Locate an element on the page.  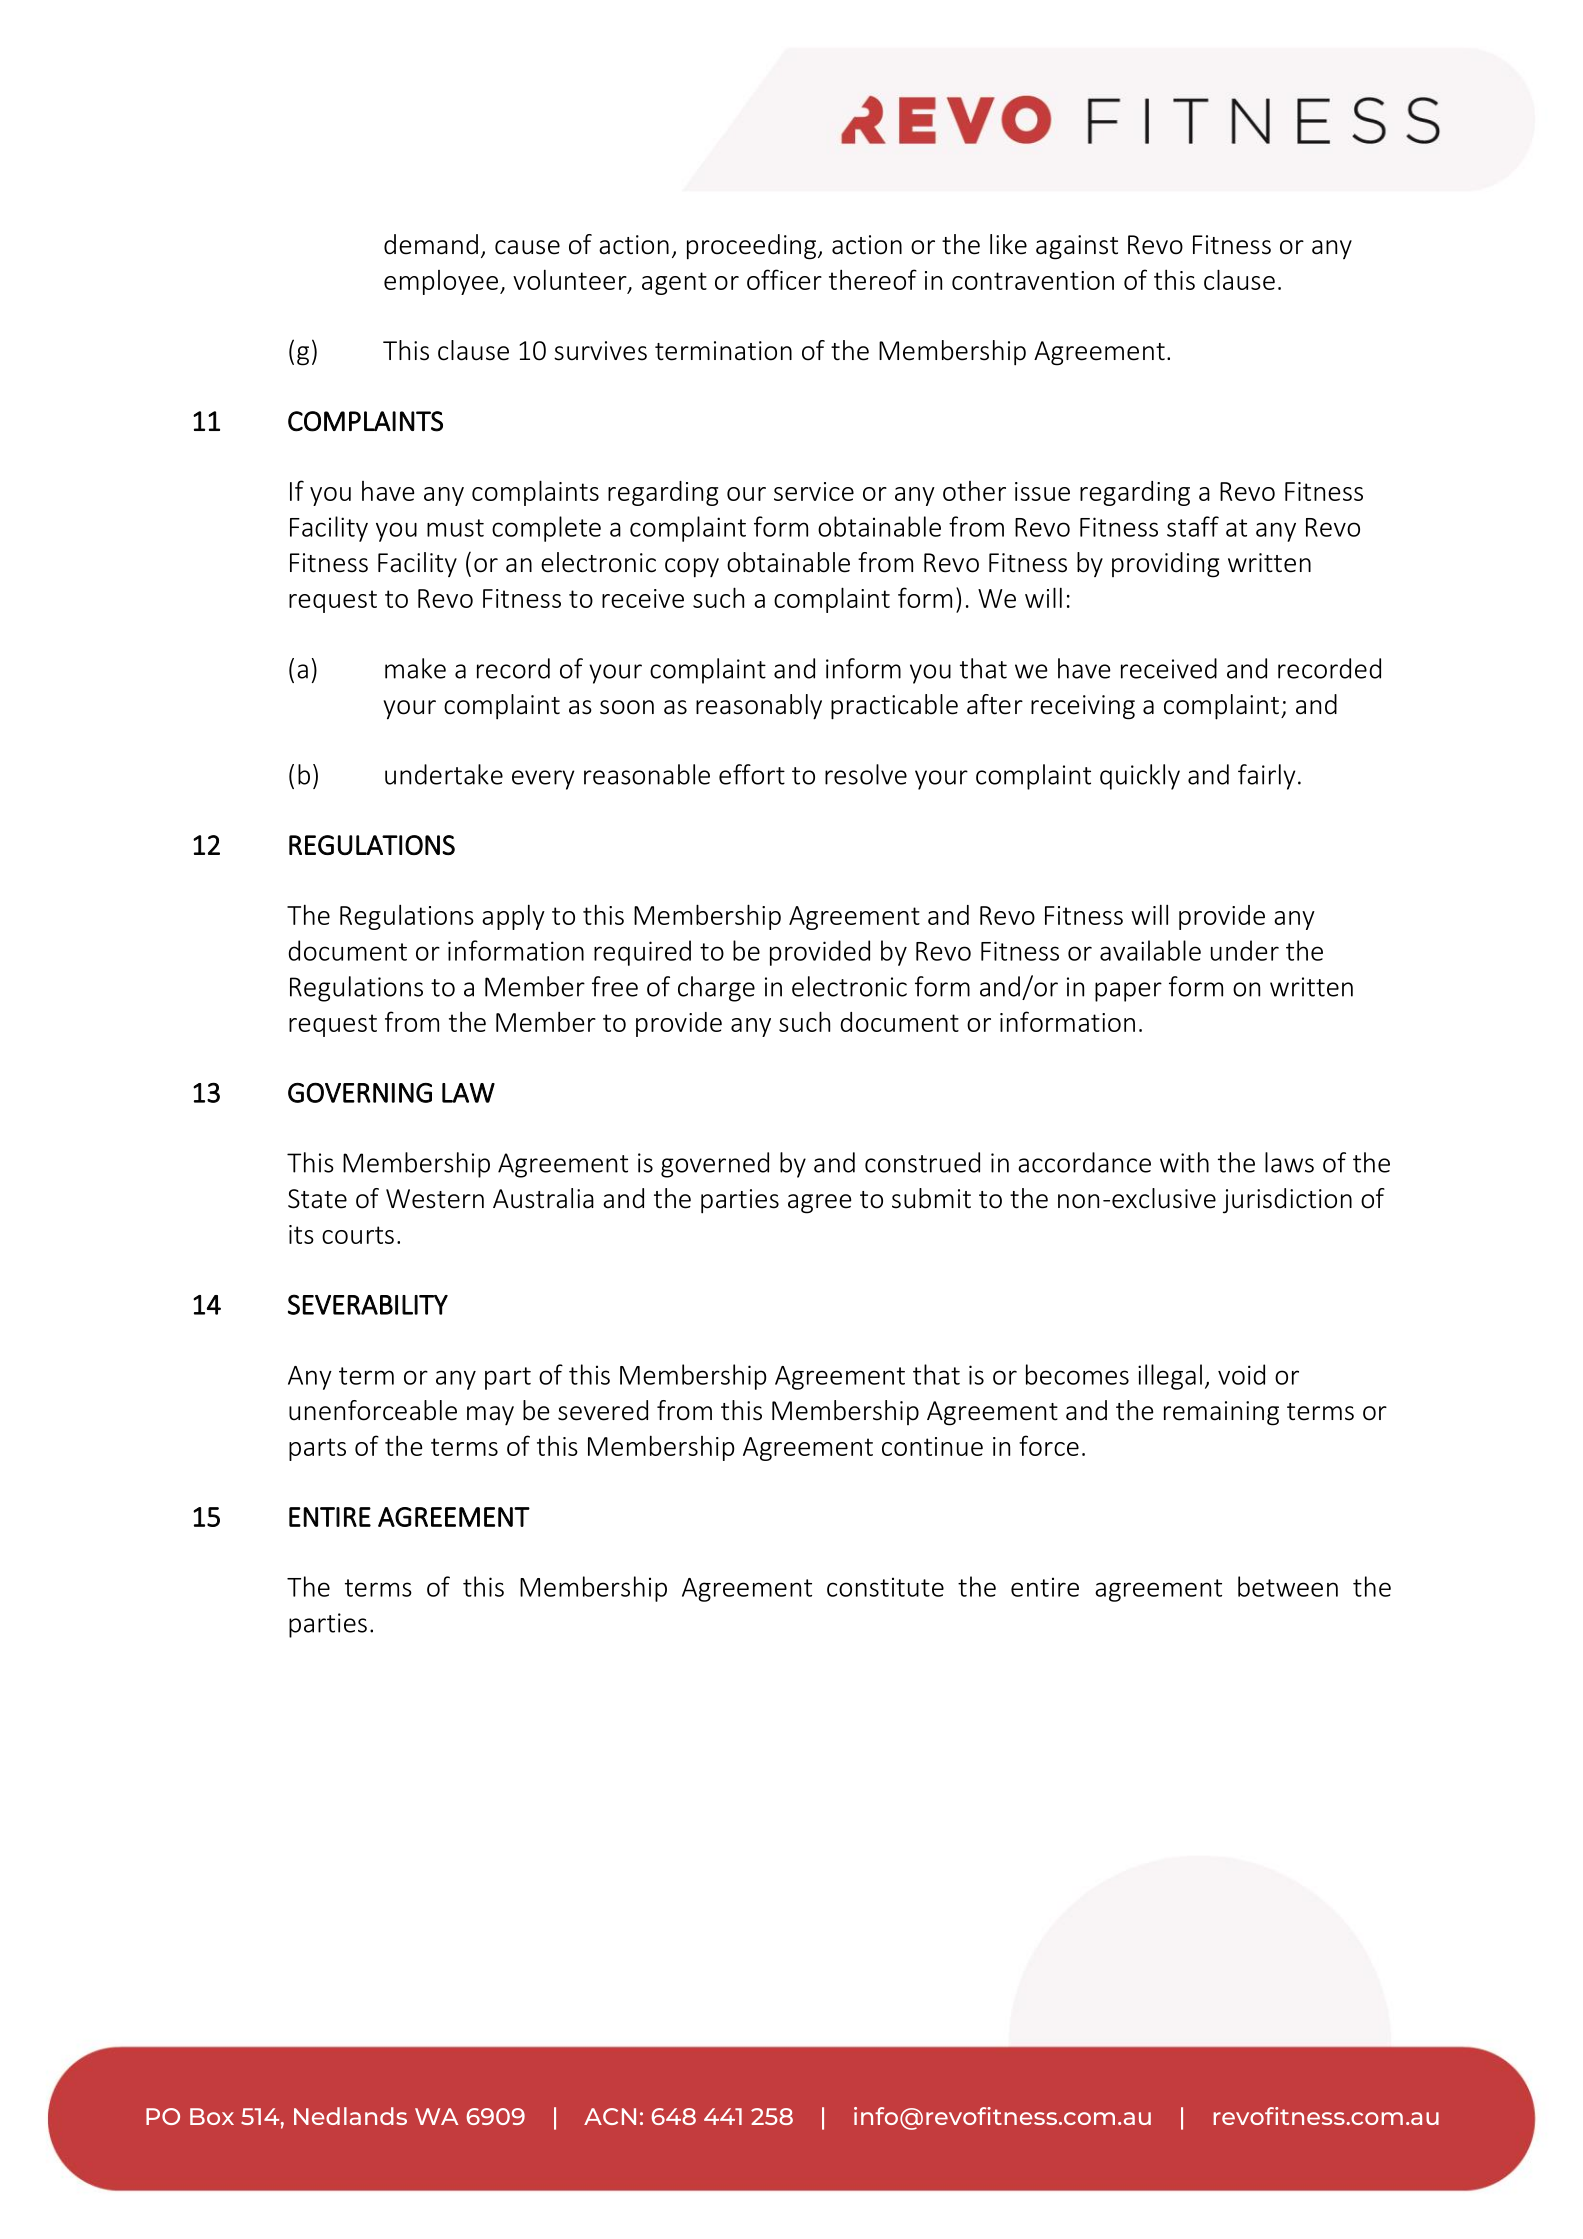
may is located at coordinates (490, 1415).
